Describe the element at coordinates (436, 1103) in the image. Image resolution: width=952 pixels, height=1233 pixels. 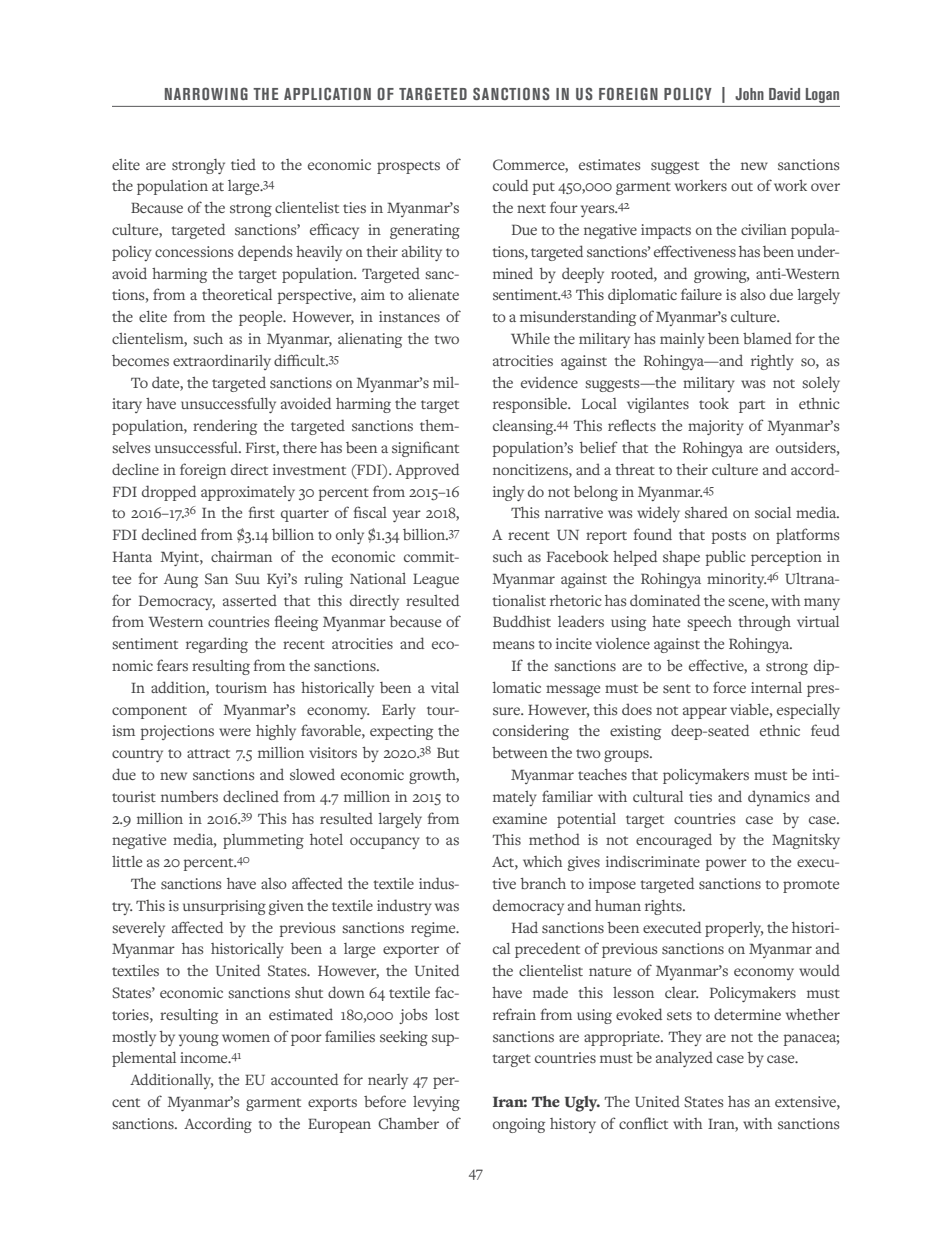
I see `levying` at that location.
